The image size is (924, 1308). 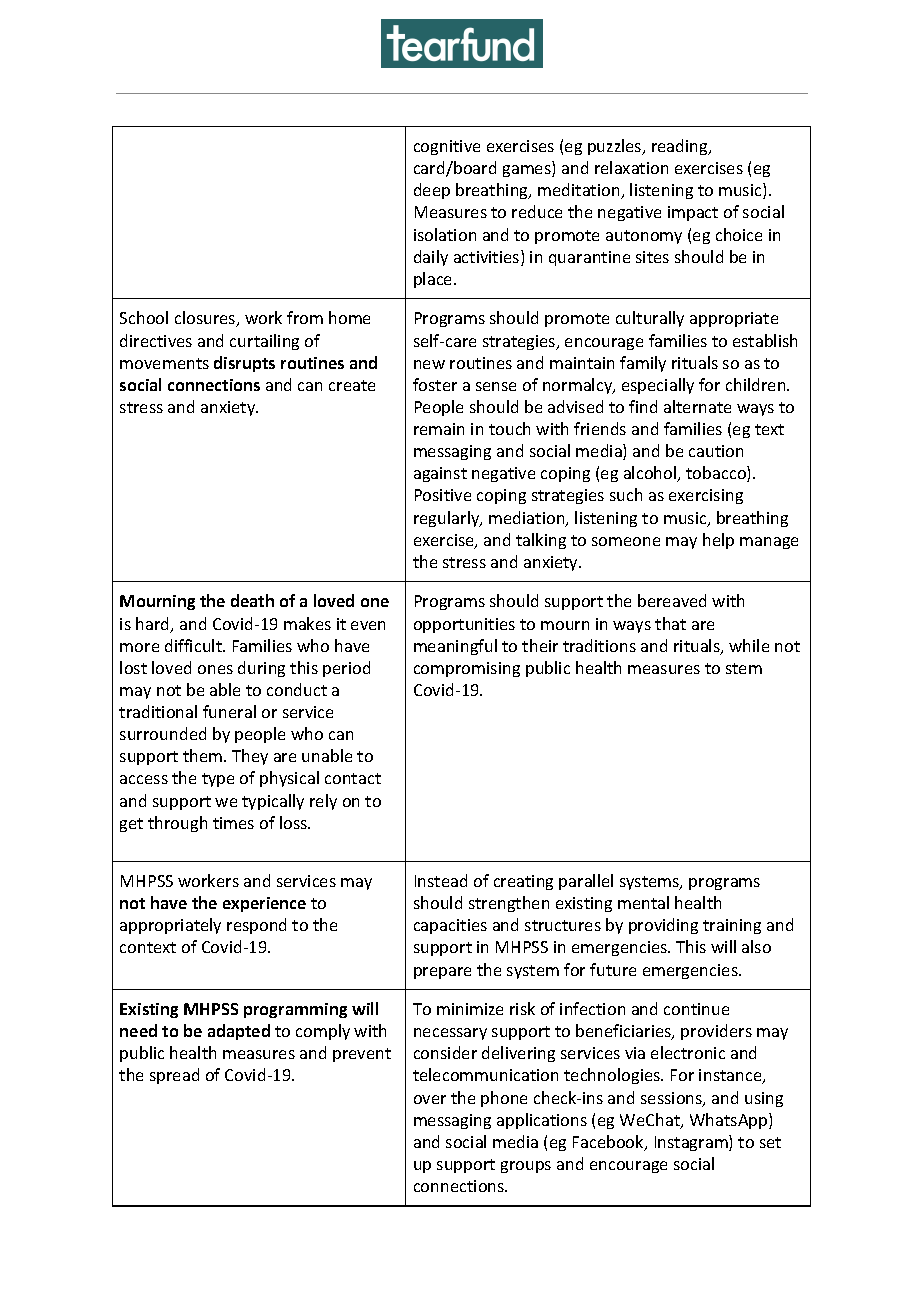 What do you see at coordinates (430, 1099) in the document?
I see `over` at bounding box center [430, 1099].
